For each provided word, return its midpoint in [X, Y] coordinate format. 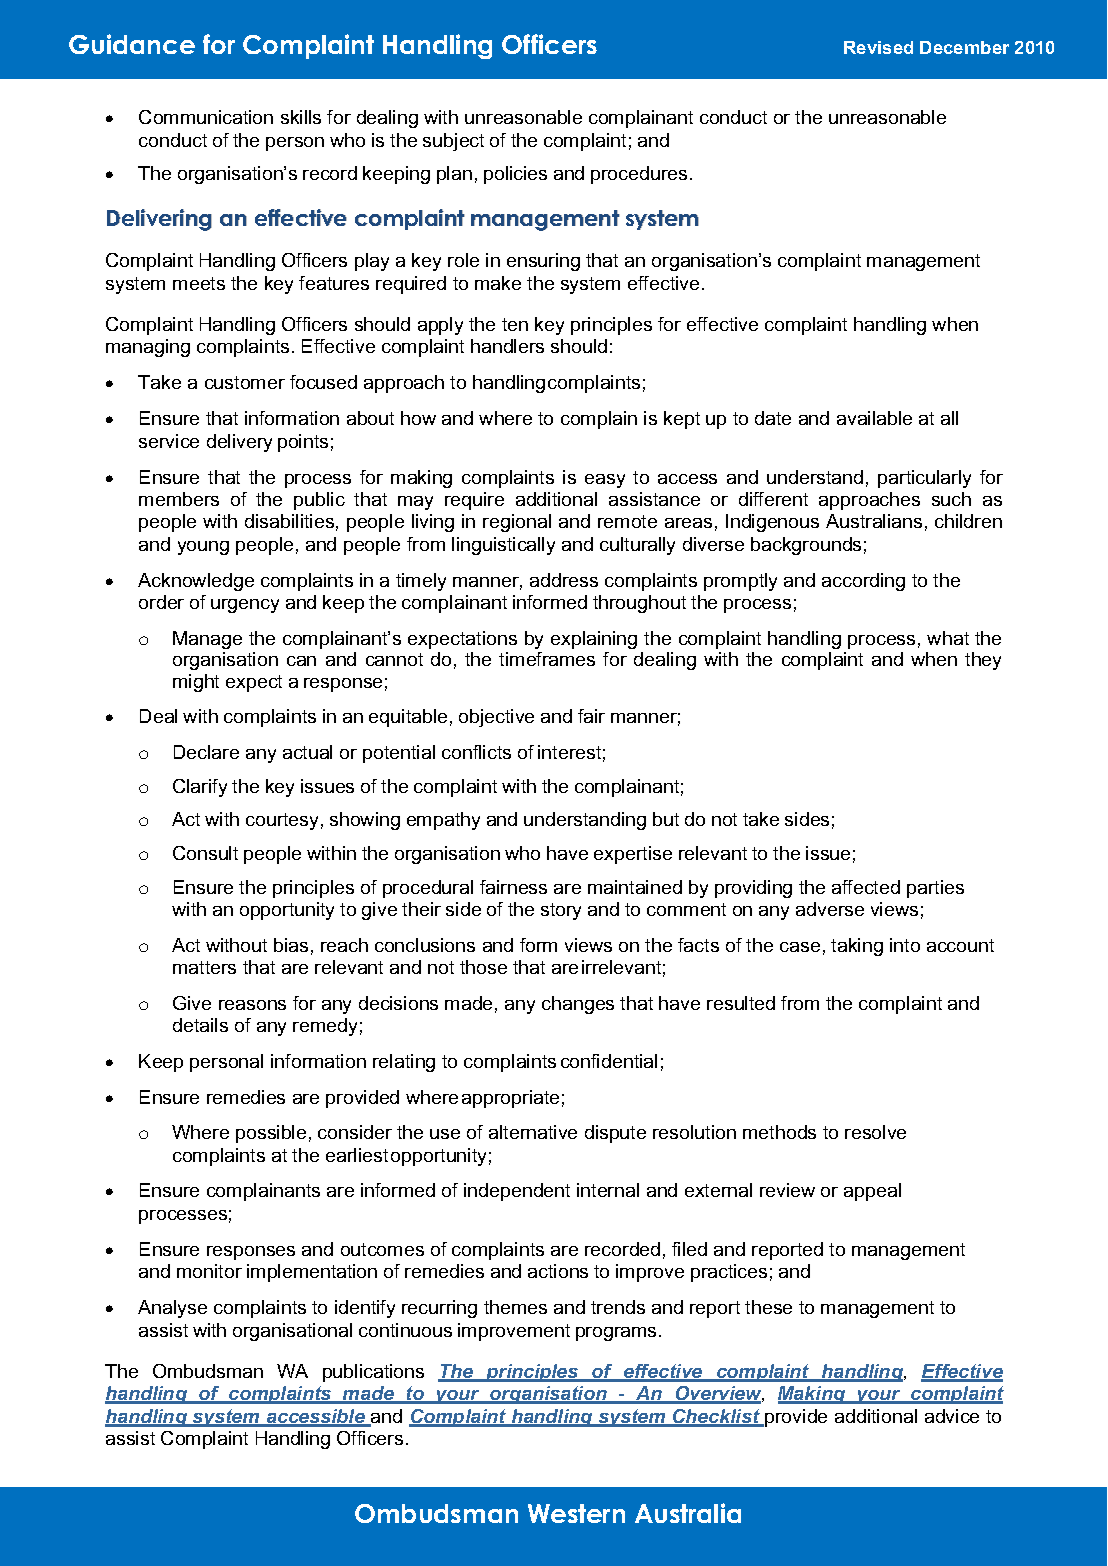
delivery [239, 443]
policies [515, 175]
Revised [878, 47]
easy [605, 481]
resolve [875, 1132]
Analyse [172, 1309]
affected [866, 887]
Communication [206, 117]
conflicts [476, 752]
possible [271, 1134]
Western [576, 1513]
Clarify [200, 788]
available [874, 418]
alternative [533, 1132]
